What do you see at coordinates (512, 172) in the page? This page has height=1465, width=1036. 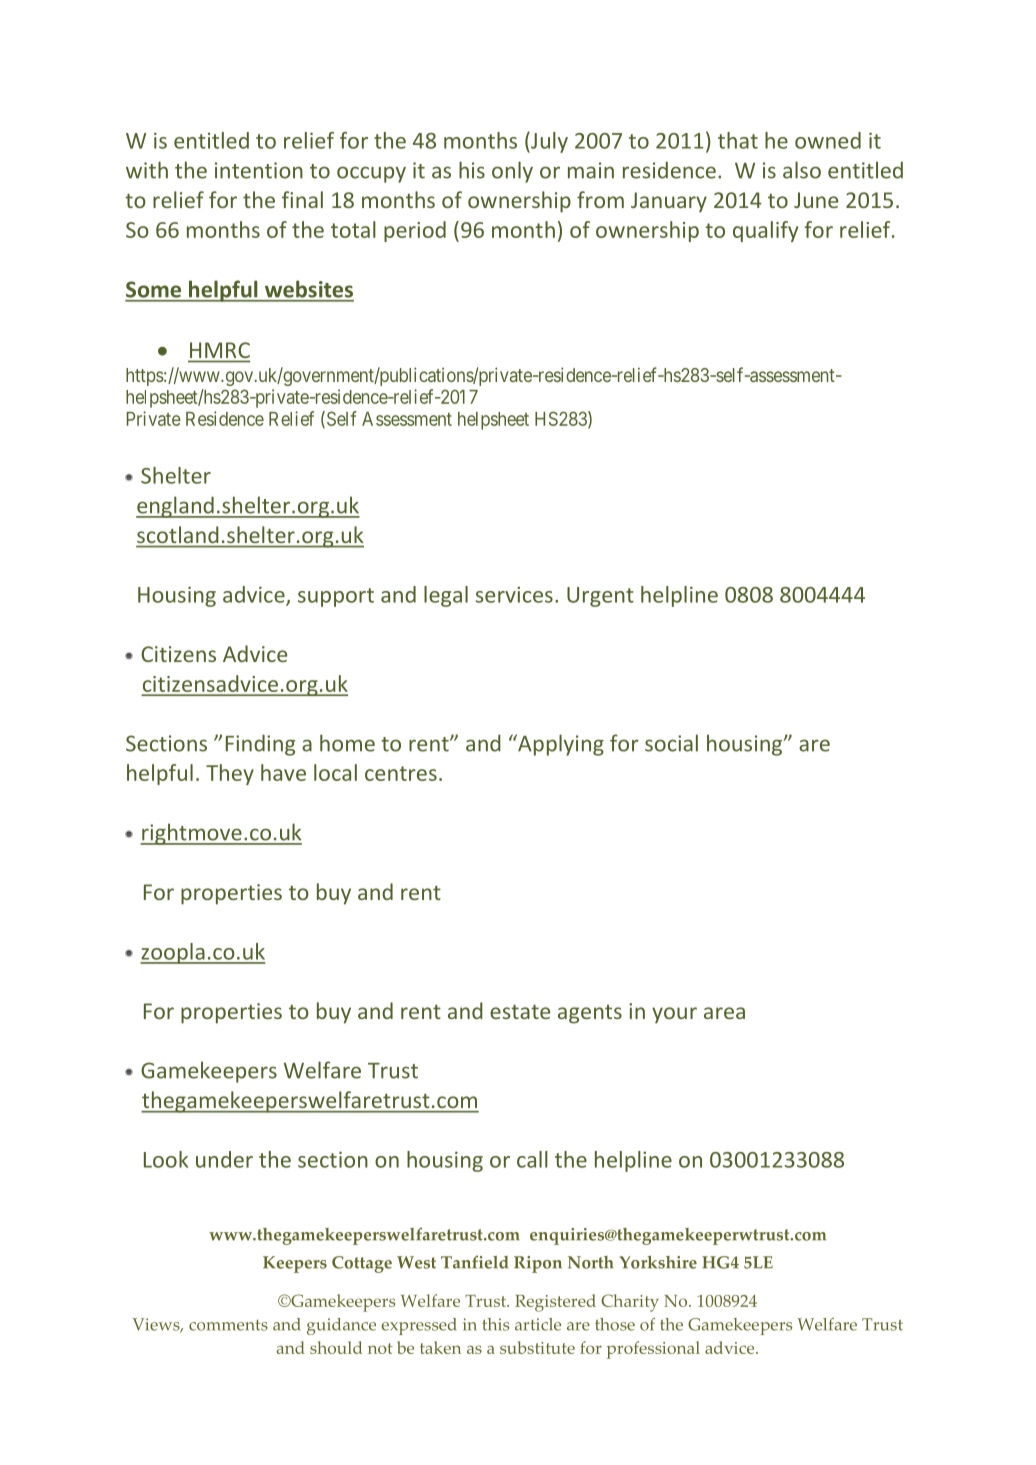 I see `only` at bounding box center [512, 172].
